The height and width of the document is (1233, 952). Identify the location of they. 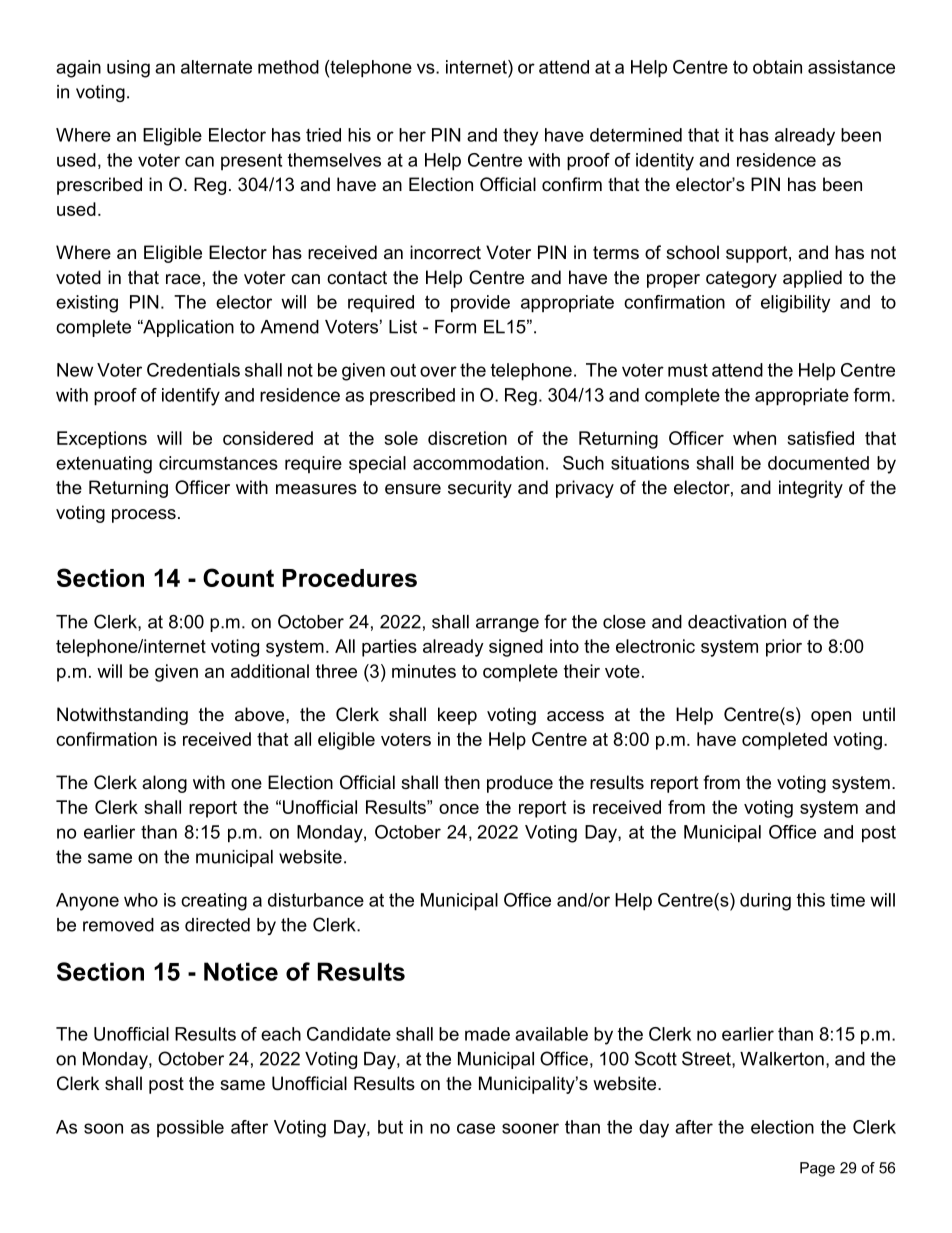
(520, 137).
